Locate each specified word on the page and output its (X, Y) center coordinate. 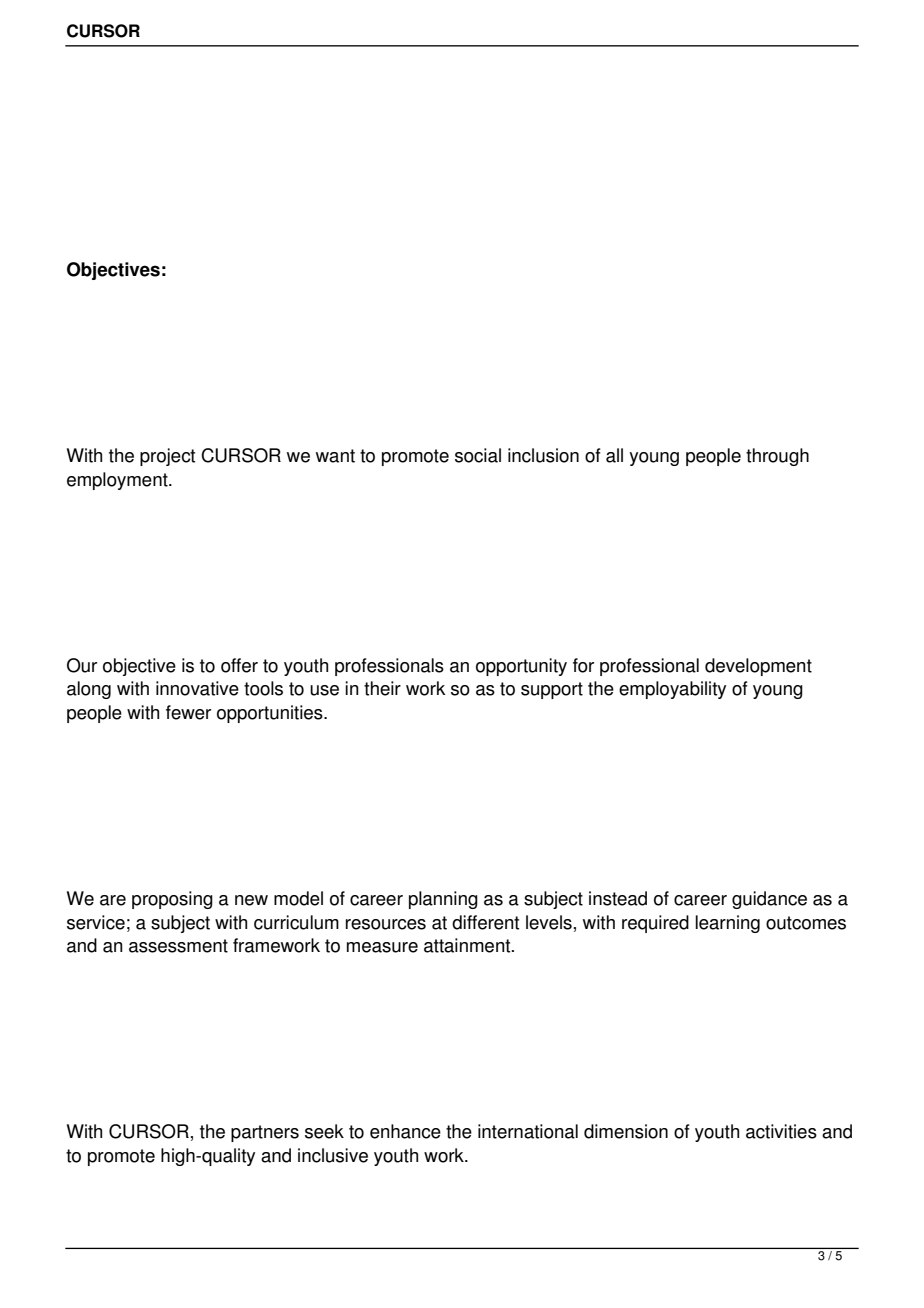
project (167, 457)
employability (672, 690)
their (382, 688)
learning (727, 924)
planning (443, 900)
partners (265, 1133)
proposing (172, 900)
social (478, 455)
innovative (197, 688)
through (777, 457)
